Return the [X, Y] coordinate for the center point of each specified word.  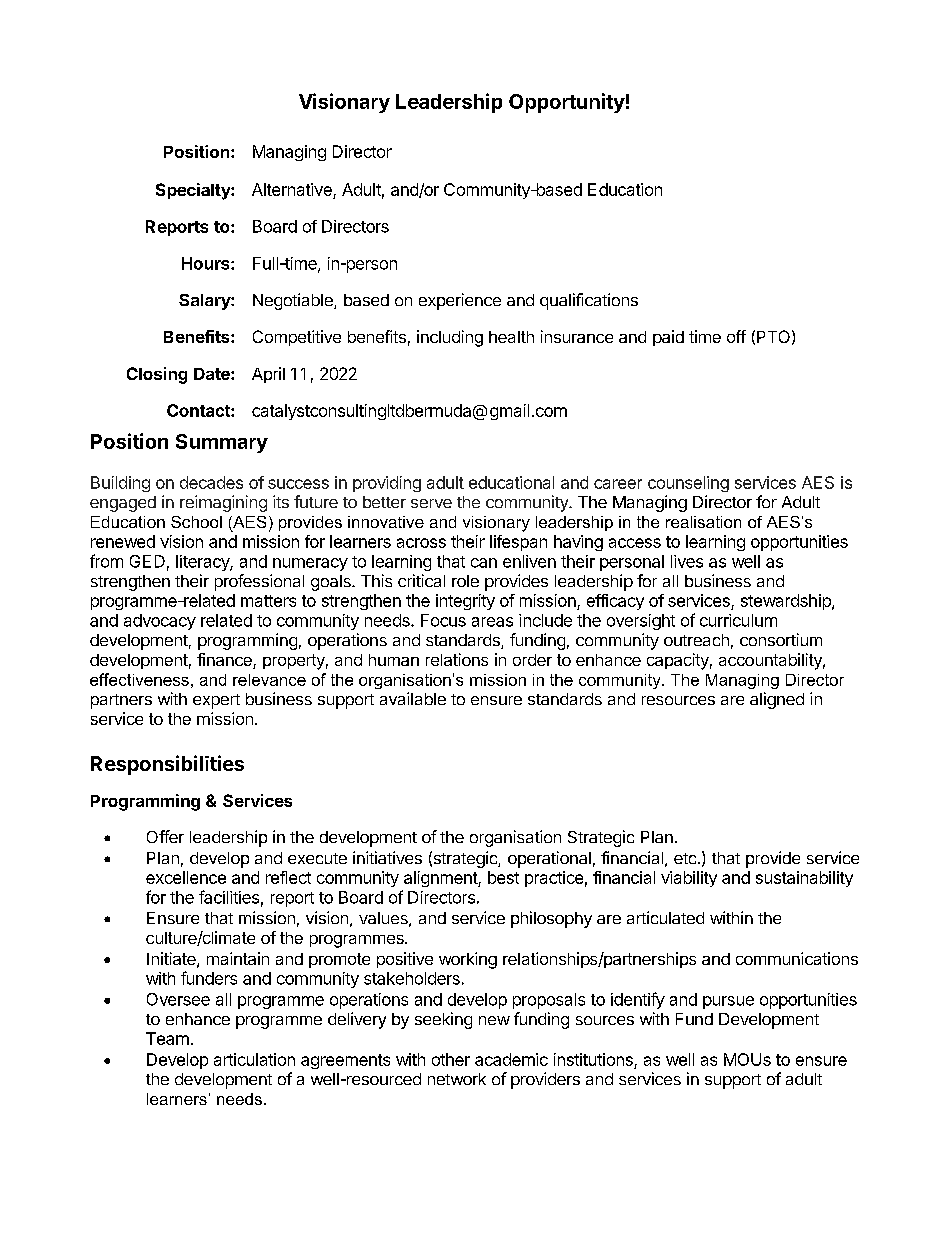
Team [167, 1038]
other [451, 1059]
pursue [728, 1002]
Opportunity [567, 103]
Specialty [194, 191]
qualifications [589, 301]
